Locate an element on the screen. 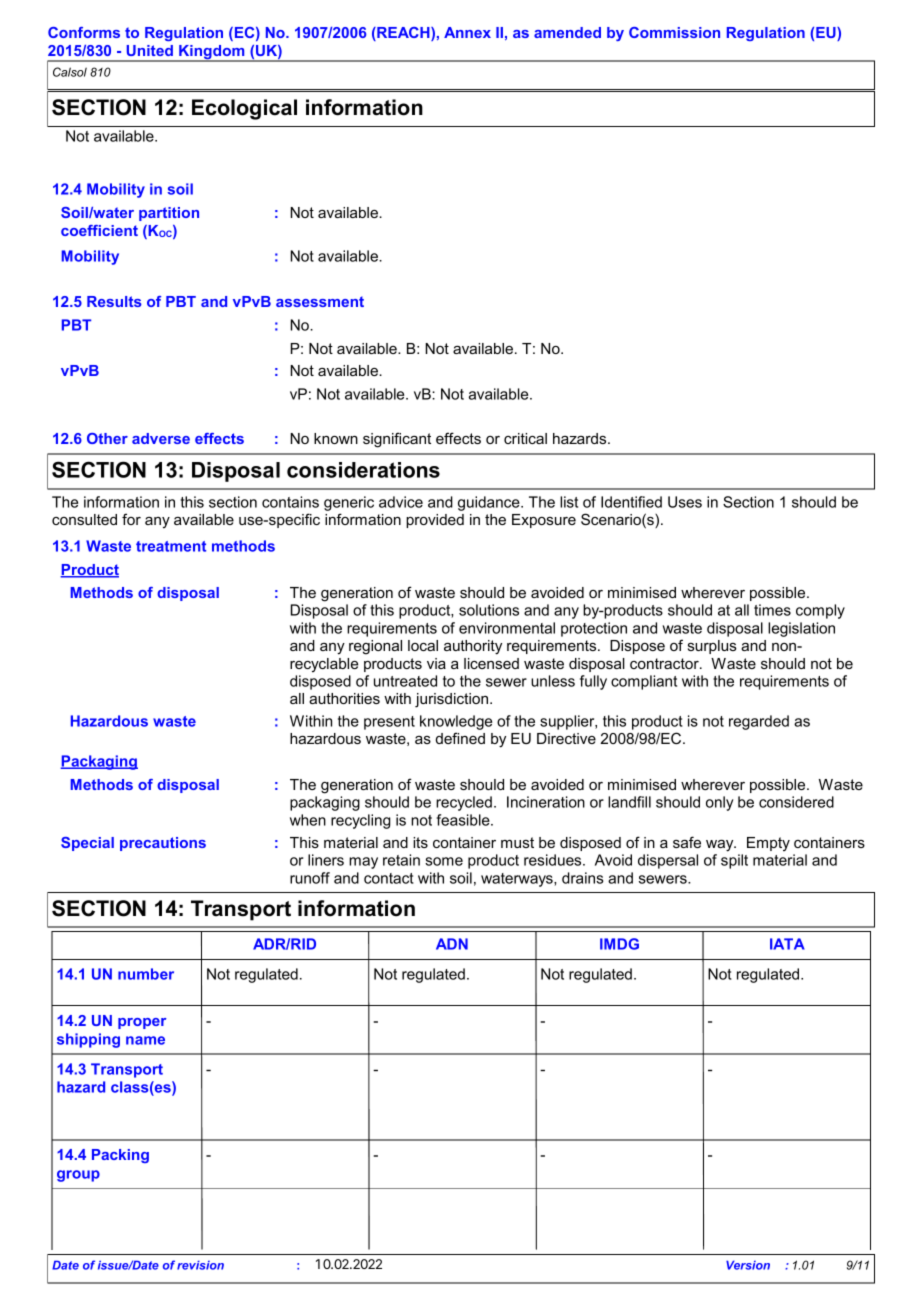 The height and width of the screenshot is (1308, 924). Version is located at coordinates (748, 1265).
